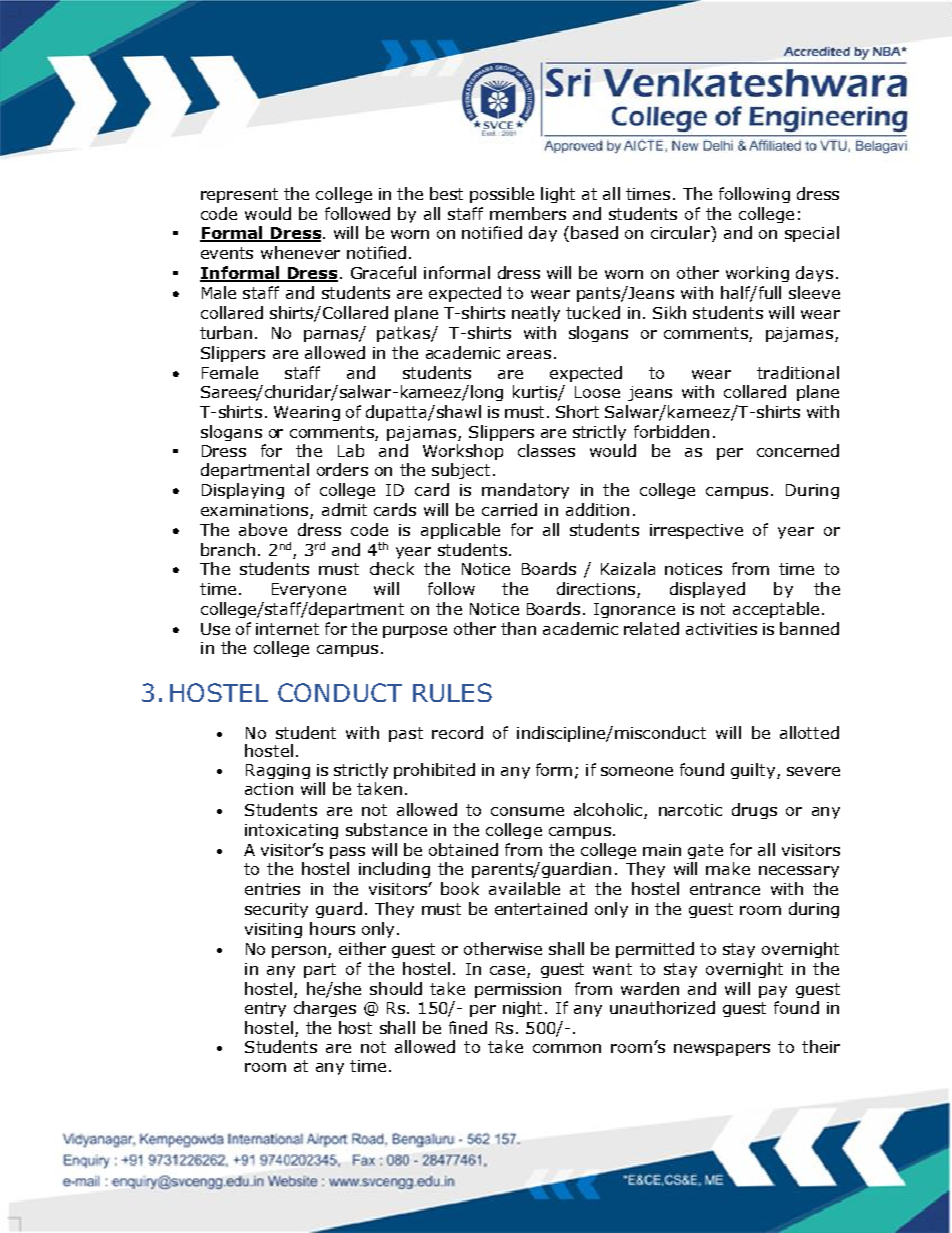  What do you see at coordinates (265, 1009) in the document?
I see `entry` at bounding box center [265, 1009].
